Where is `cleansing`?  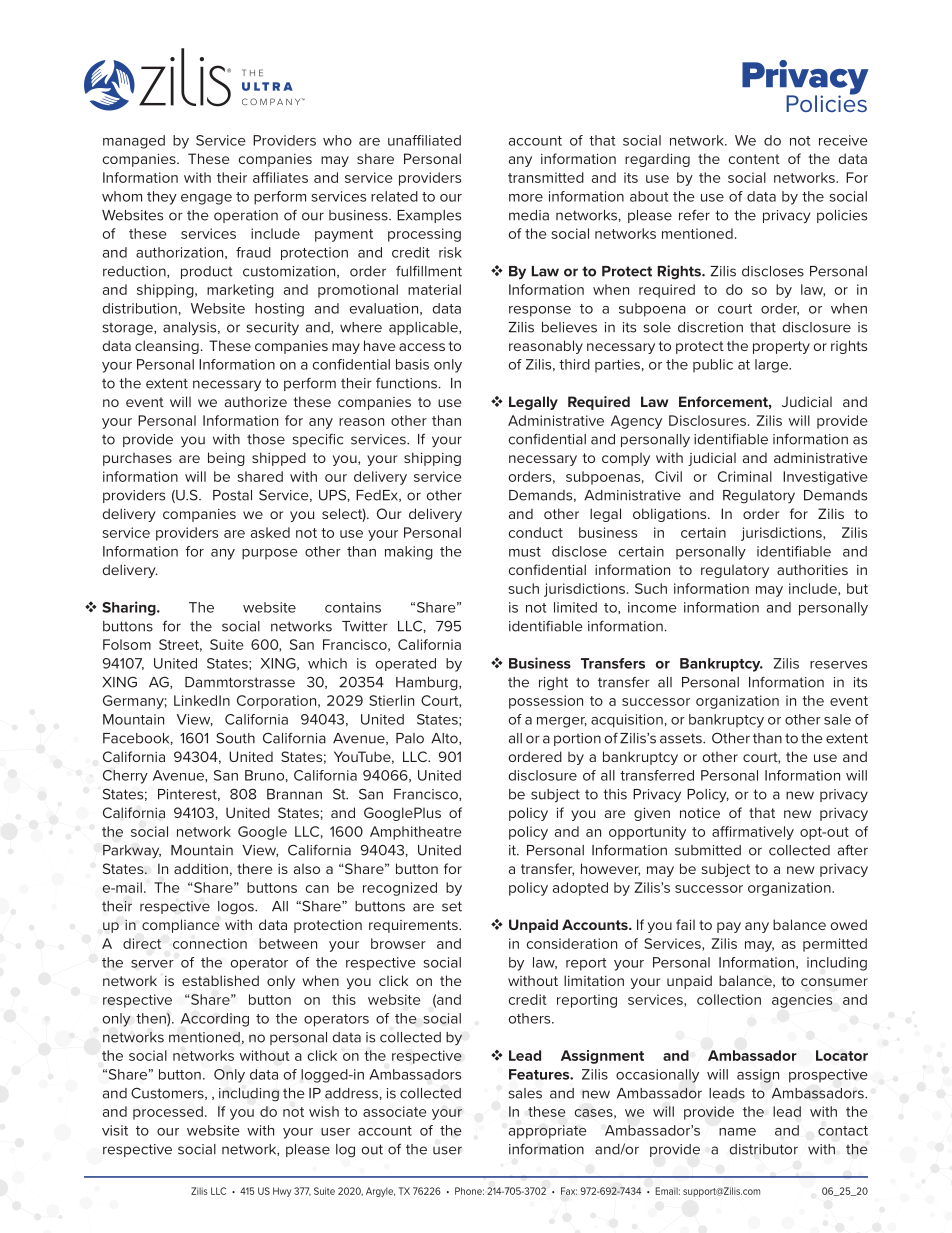 cleansing is located at coordinates (167, 347).
